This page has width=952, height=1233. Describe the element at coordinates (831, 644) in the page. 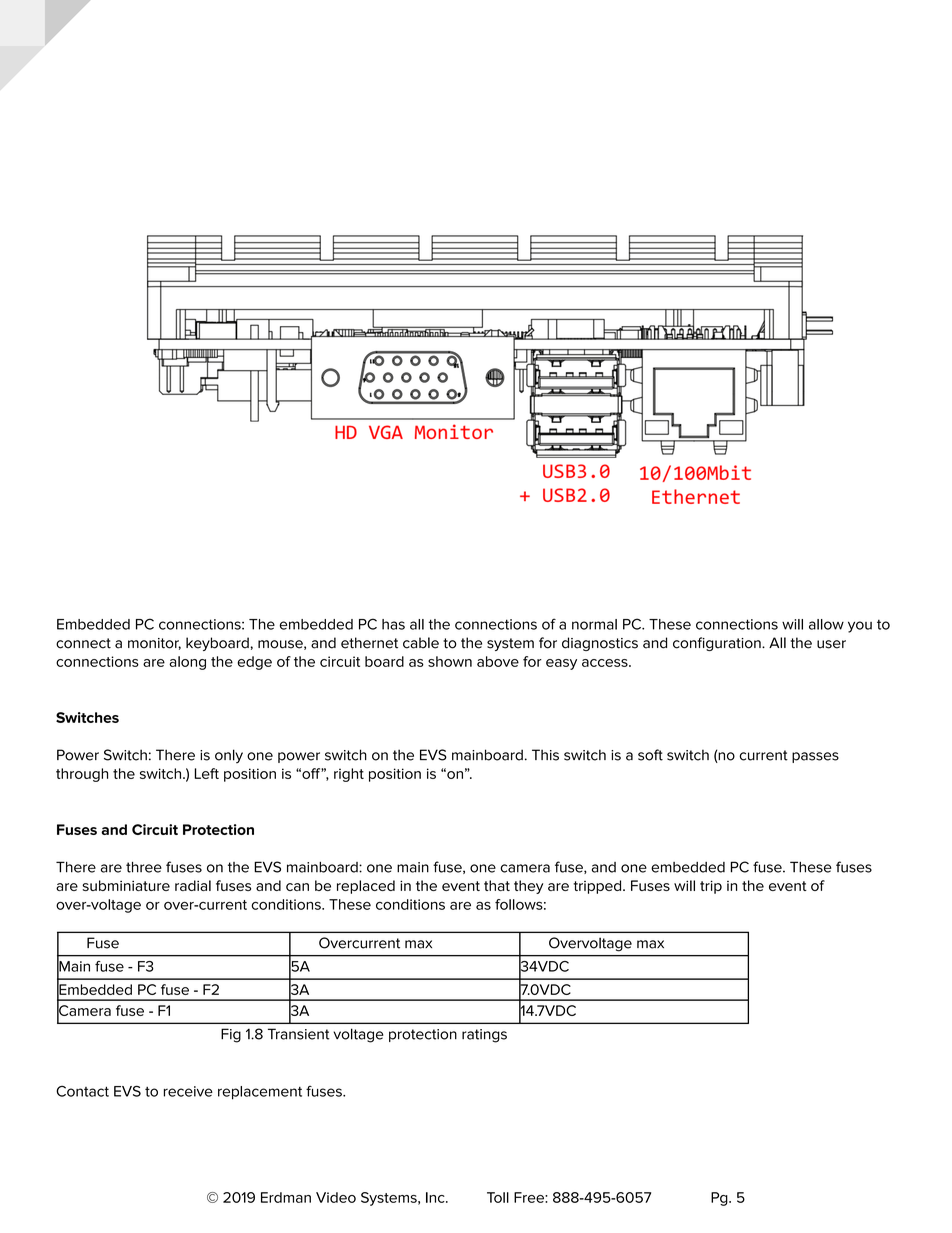

I see `user` at that location.
